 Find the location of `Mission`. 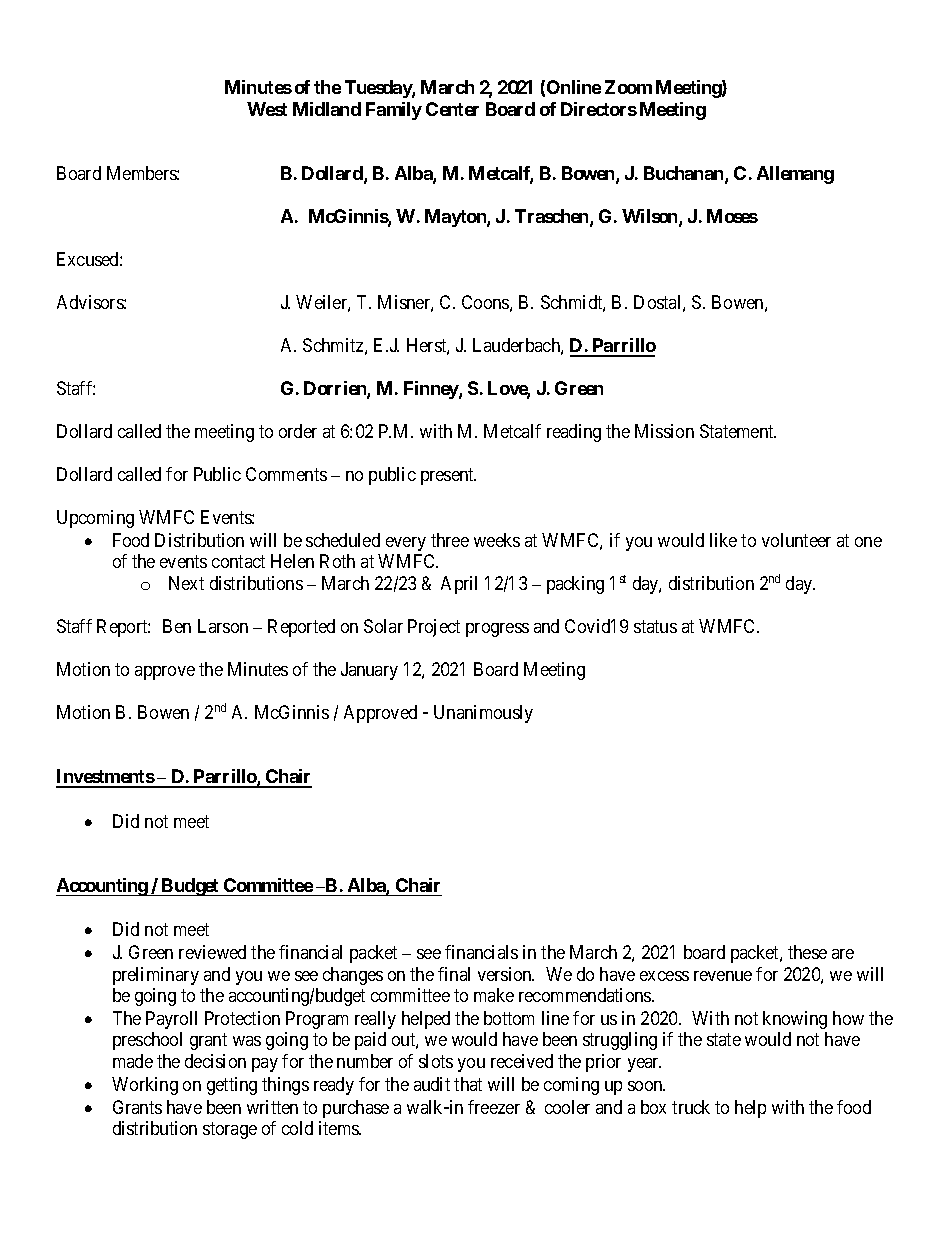

Mission is located at coordinates (664, 431).
